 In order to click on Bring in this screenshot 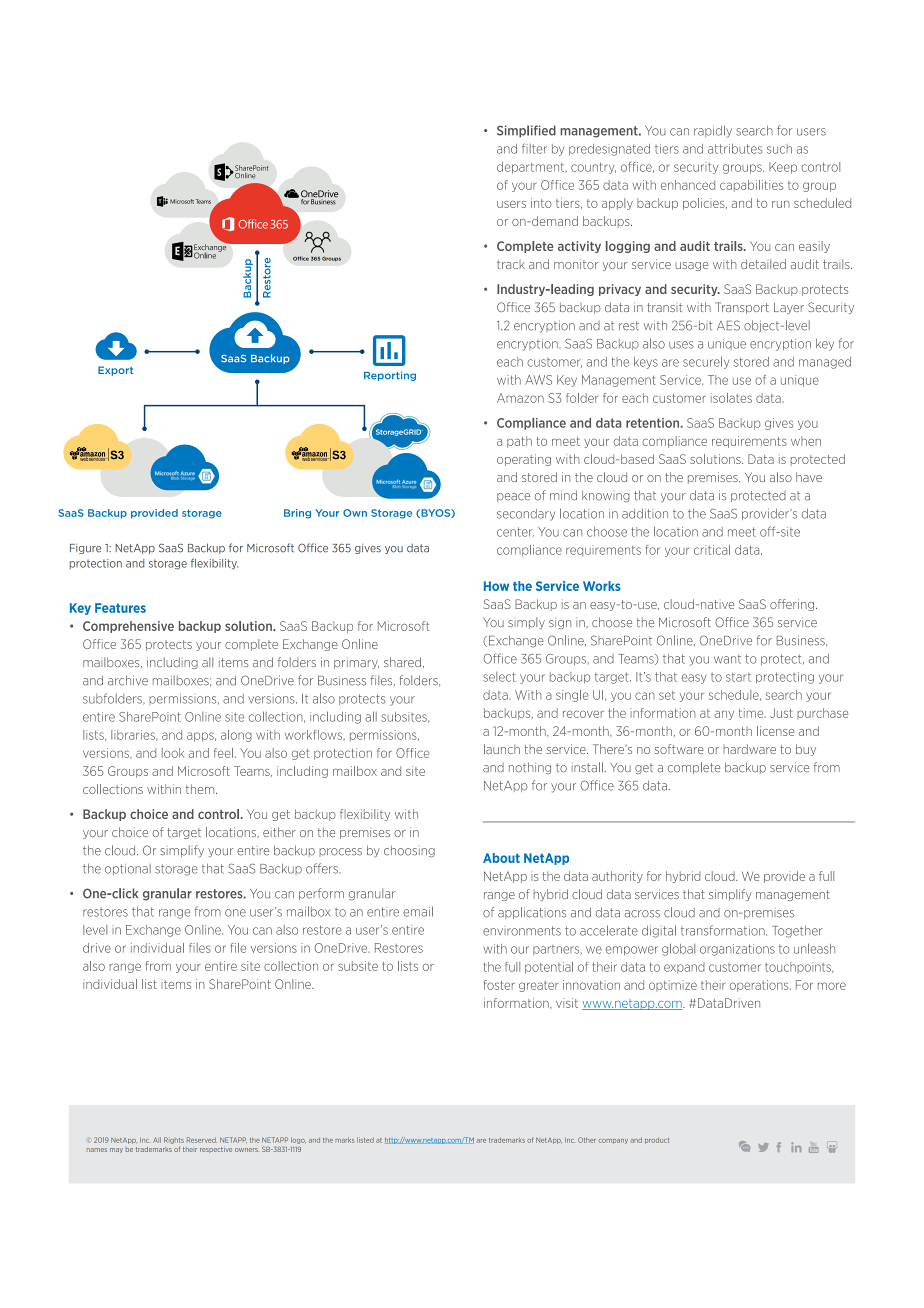, I will do `click(297, 514)`.
